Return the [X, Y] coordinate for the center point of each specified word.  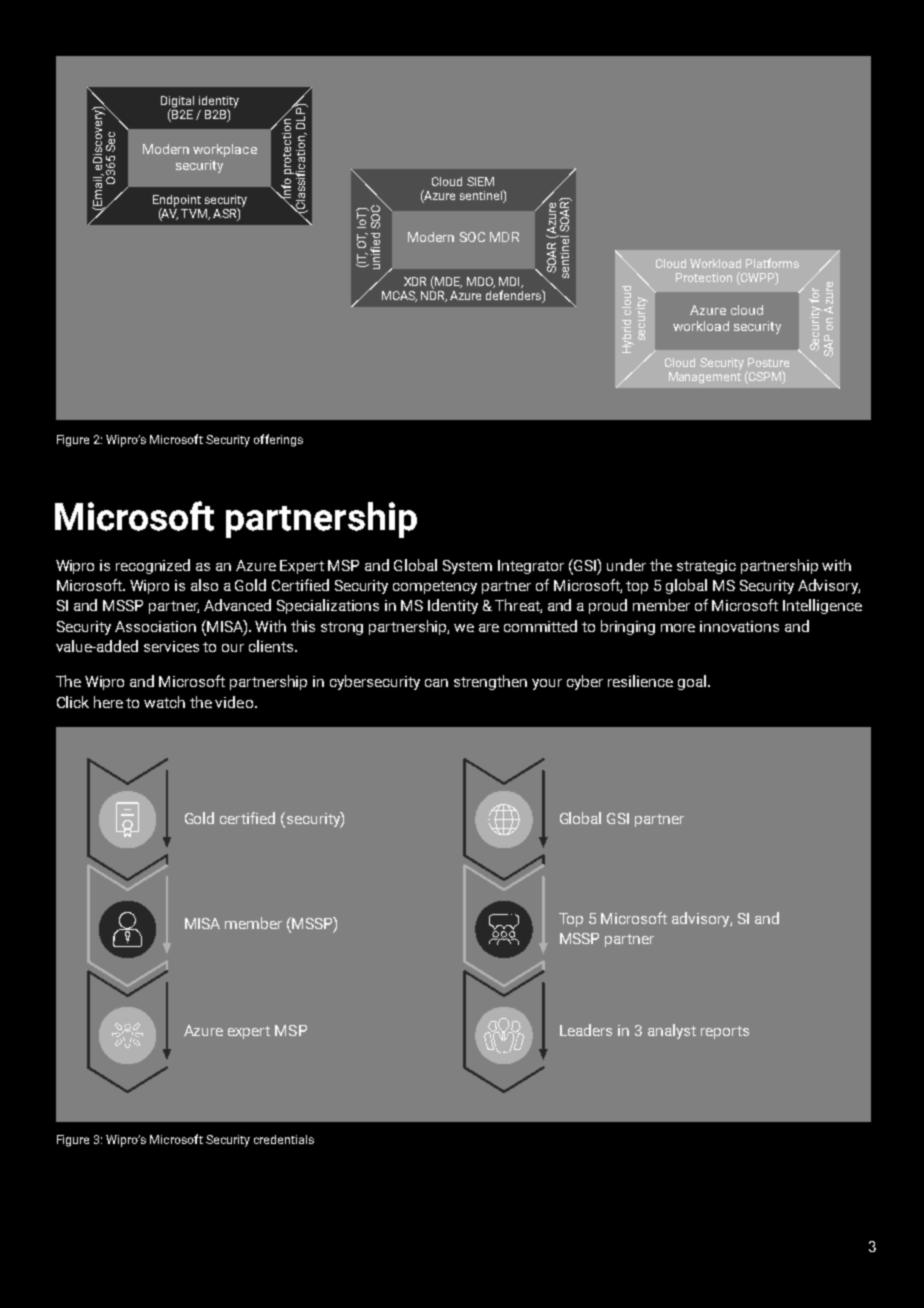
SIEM [480, 181]
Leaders [586, 1030]
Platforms [772, 263]
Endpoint [177, 202]
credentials [284, 1139]
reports [725, 1032]
